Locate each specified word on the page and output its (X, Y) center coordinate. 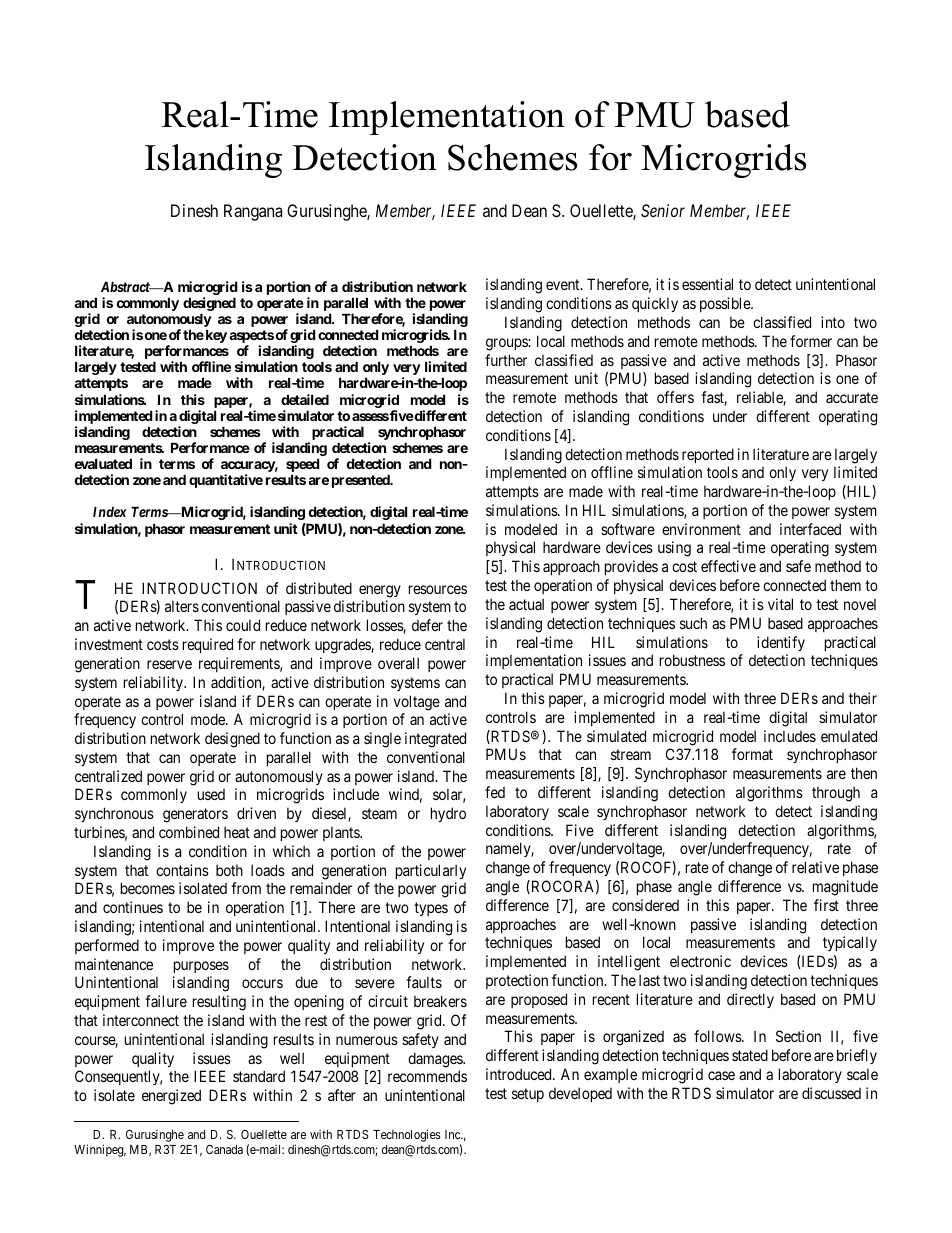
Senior (663, 210)
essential (707, 284)
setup (528, 1095)
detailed (305, 399)
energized (171, 1097)
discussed (831, 1093)
